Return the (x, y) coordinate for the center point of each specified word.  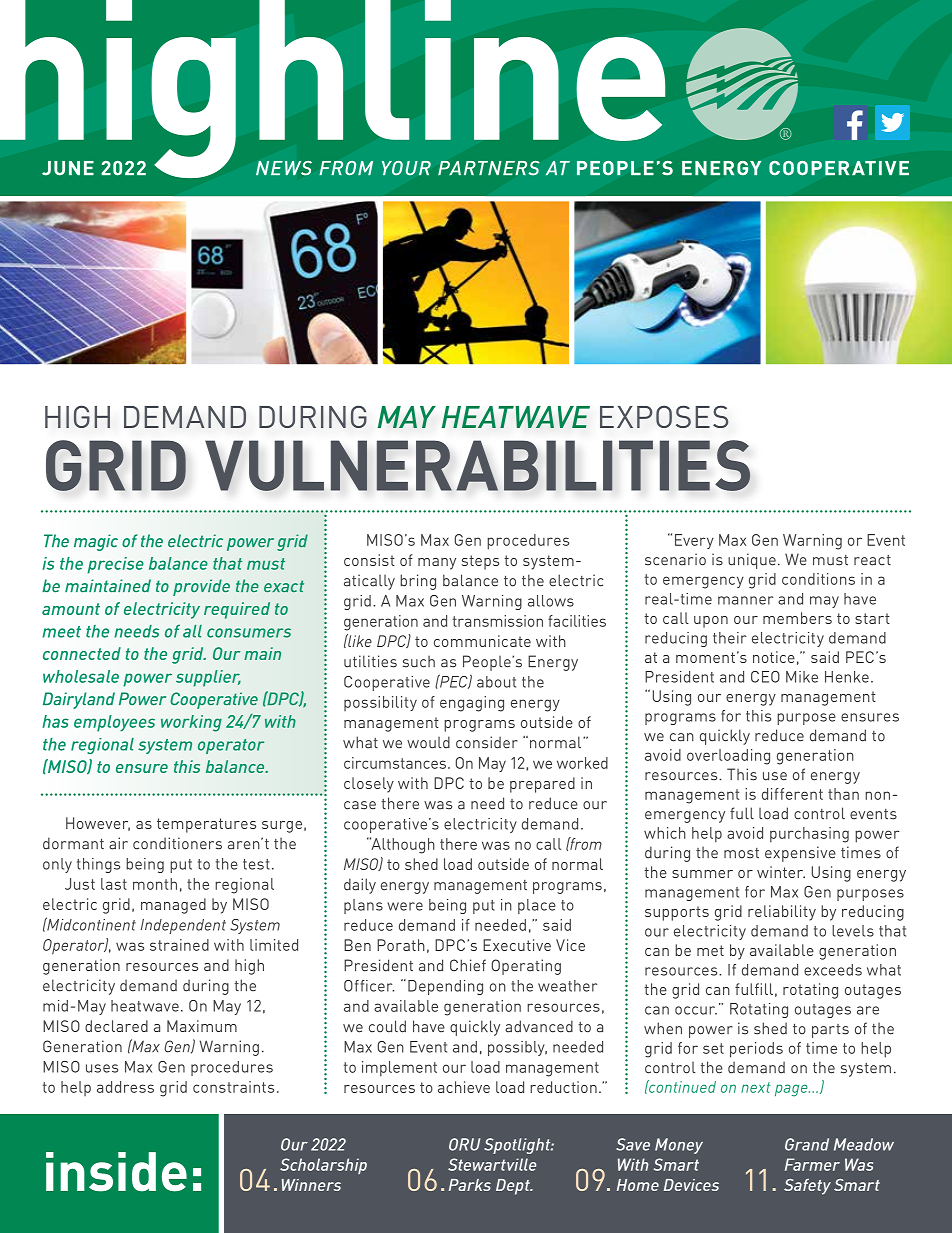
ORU (464, 1144)
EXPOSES (664, 416)
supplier (208, 678)
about (496, 682)
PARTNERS (489, 168)
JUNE (68, 168)
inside (116, 1172)
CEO (765, 677)
